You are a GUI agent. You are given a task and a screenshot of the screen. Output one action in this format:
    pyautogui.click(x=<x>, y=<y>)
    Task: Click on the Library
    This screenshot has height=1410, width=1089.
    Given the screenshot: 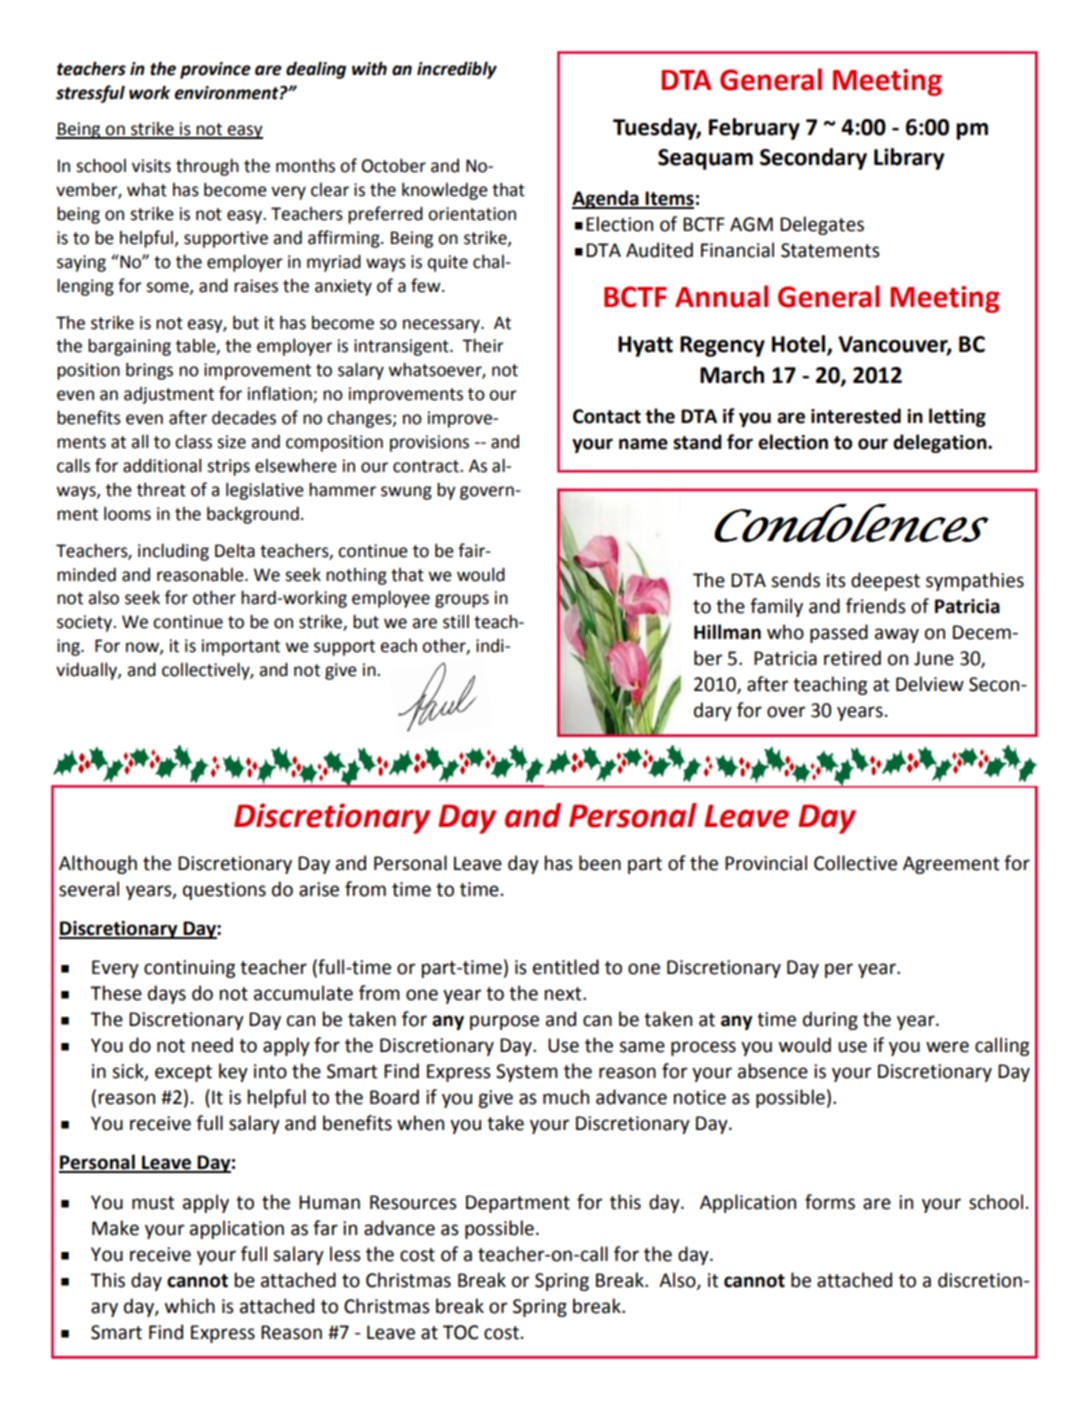 What is the action you would take?
    pyautogui.click(x=909, y=159)
